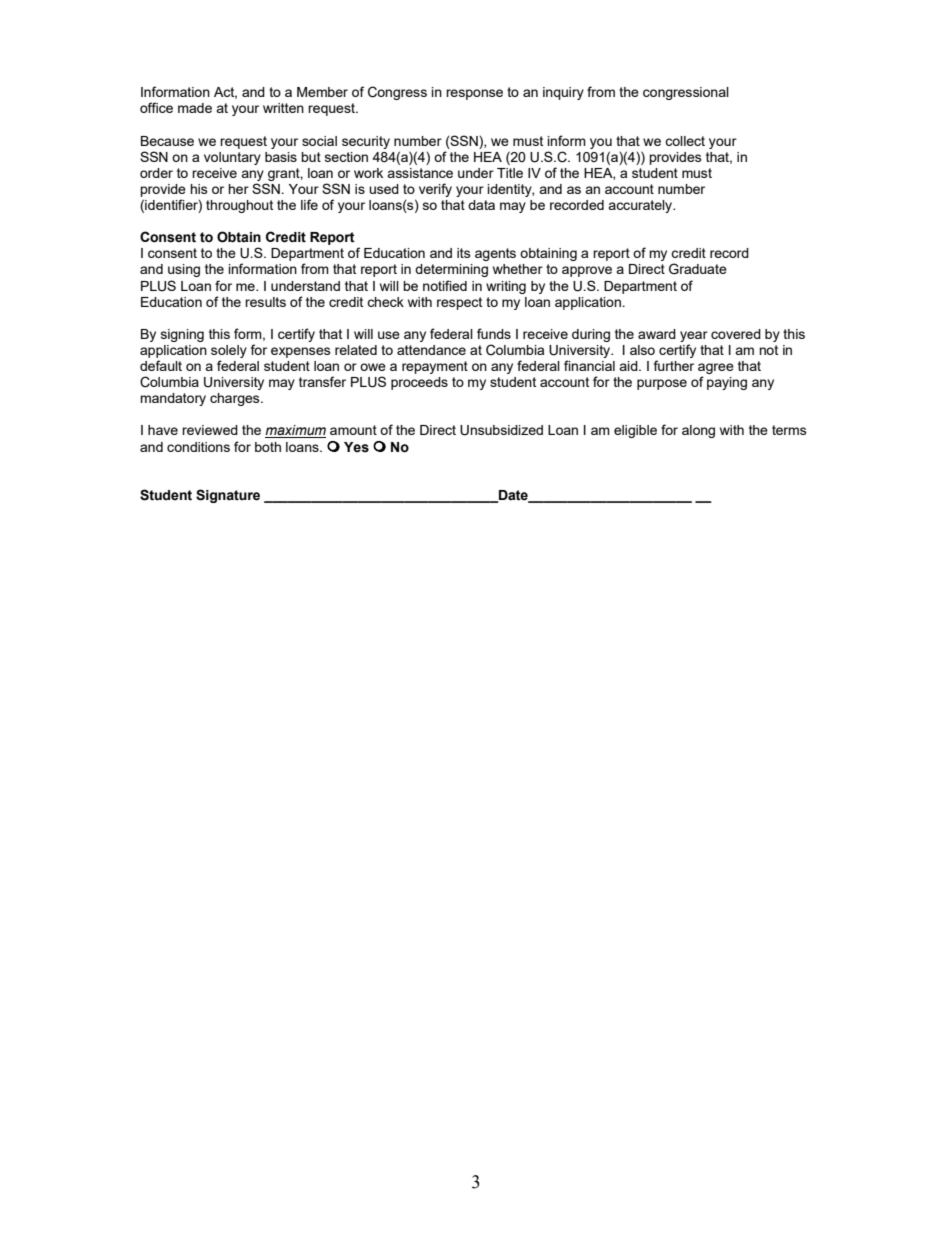  I want to click on collect, so click(685, 141).
